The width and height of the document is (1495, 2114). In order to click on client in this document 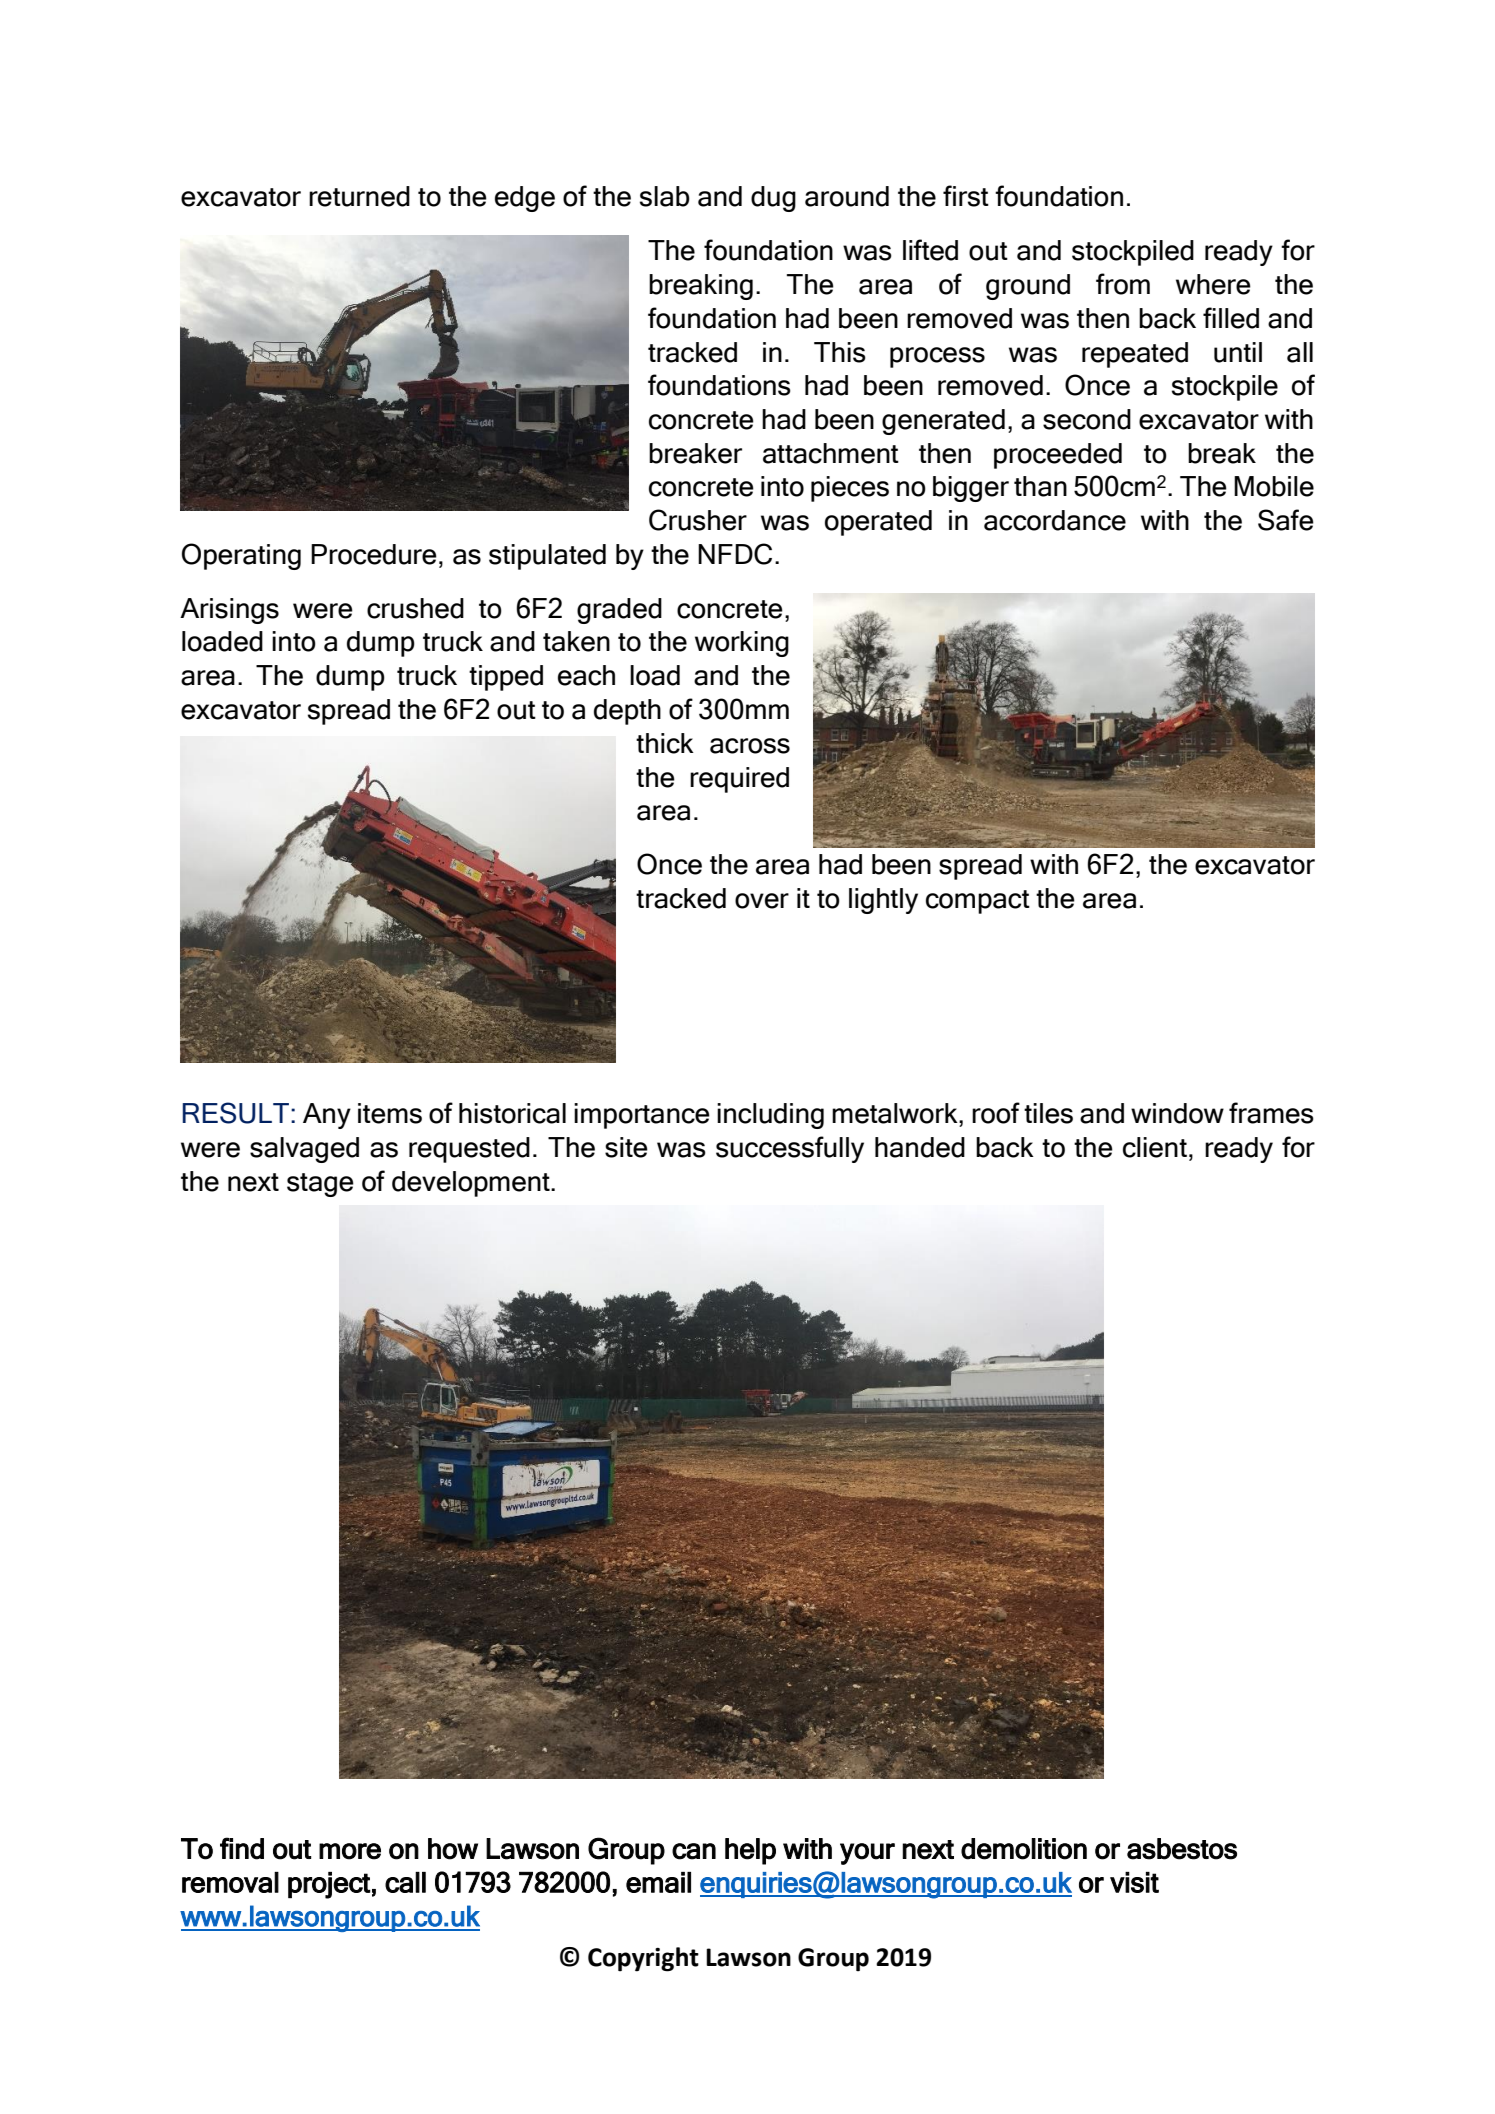, I will do `click(1155, 1147)`.
